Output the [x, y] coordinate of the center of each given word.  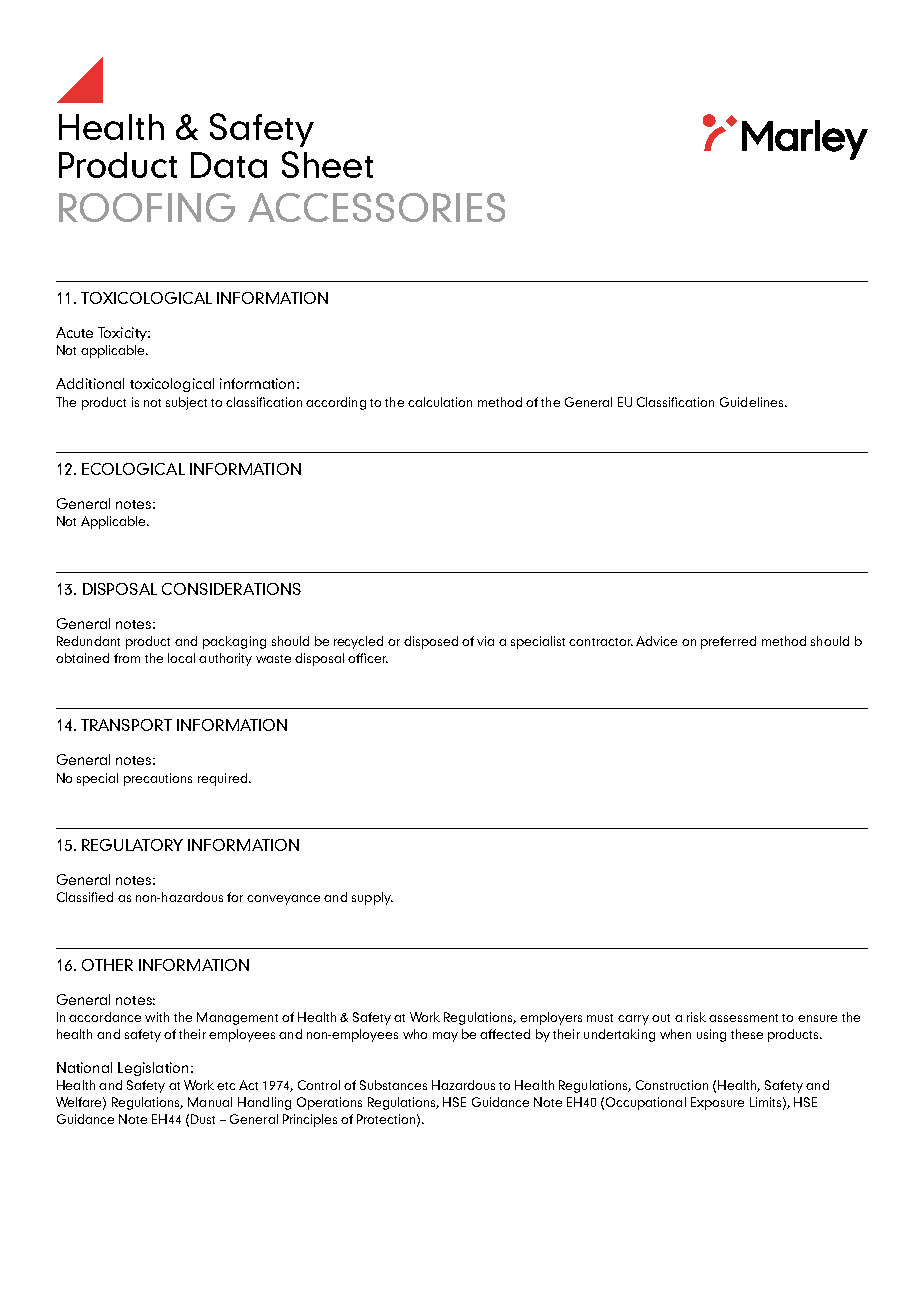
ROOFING [147, 207]
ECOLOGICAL [133, 469]
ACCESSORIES [376, 207]
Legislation [153, 1069]
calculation [440, 402]
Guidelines [753, 402]
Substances [393, 1085]
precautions [158, 779]
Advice [656, 641]
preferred [728, 642]
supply [372, 898]
